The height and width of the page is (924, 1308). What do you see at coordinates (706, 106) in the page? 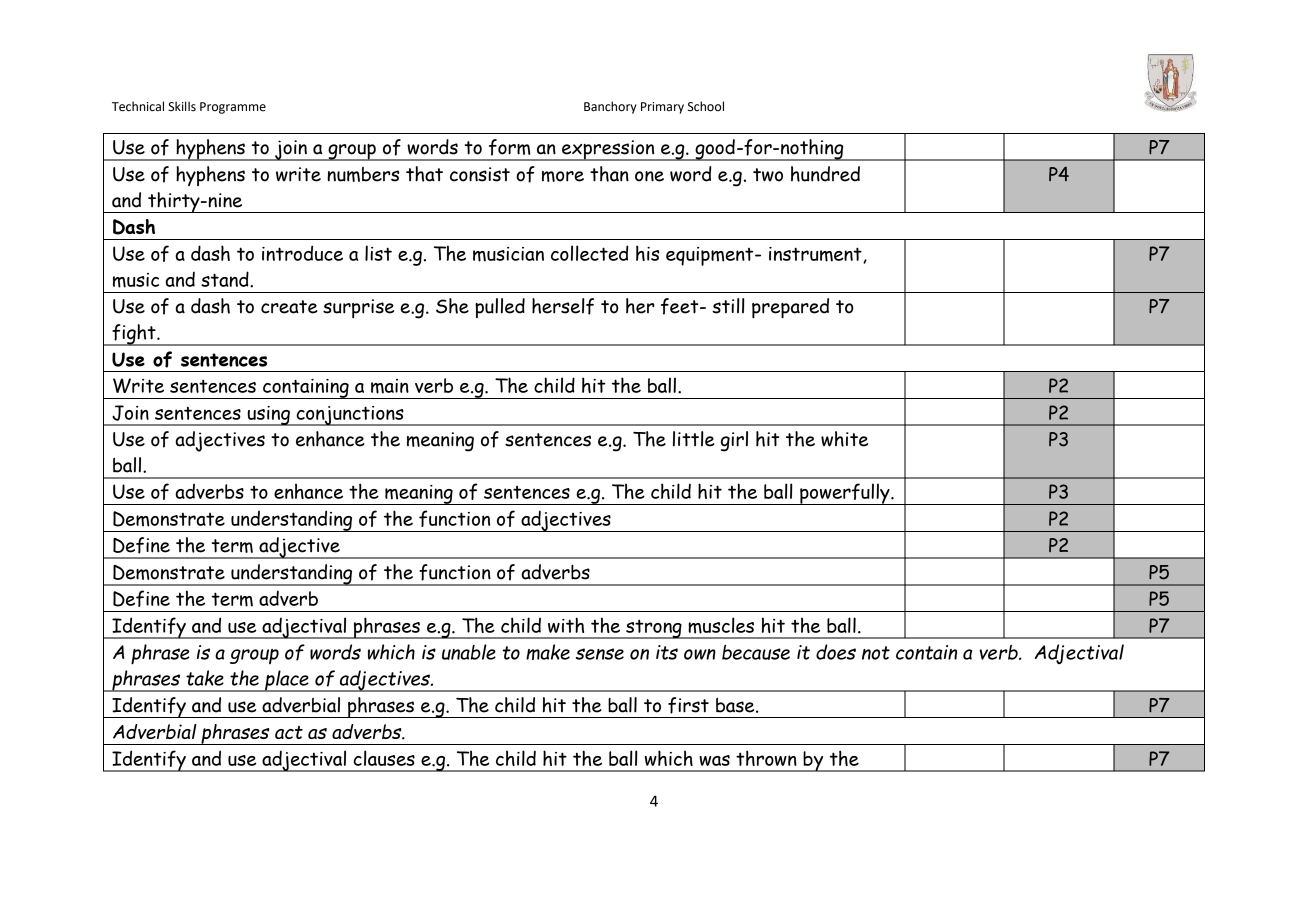
I see `School` at bounding box center [706, 106].
